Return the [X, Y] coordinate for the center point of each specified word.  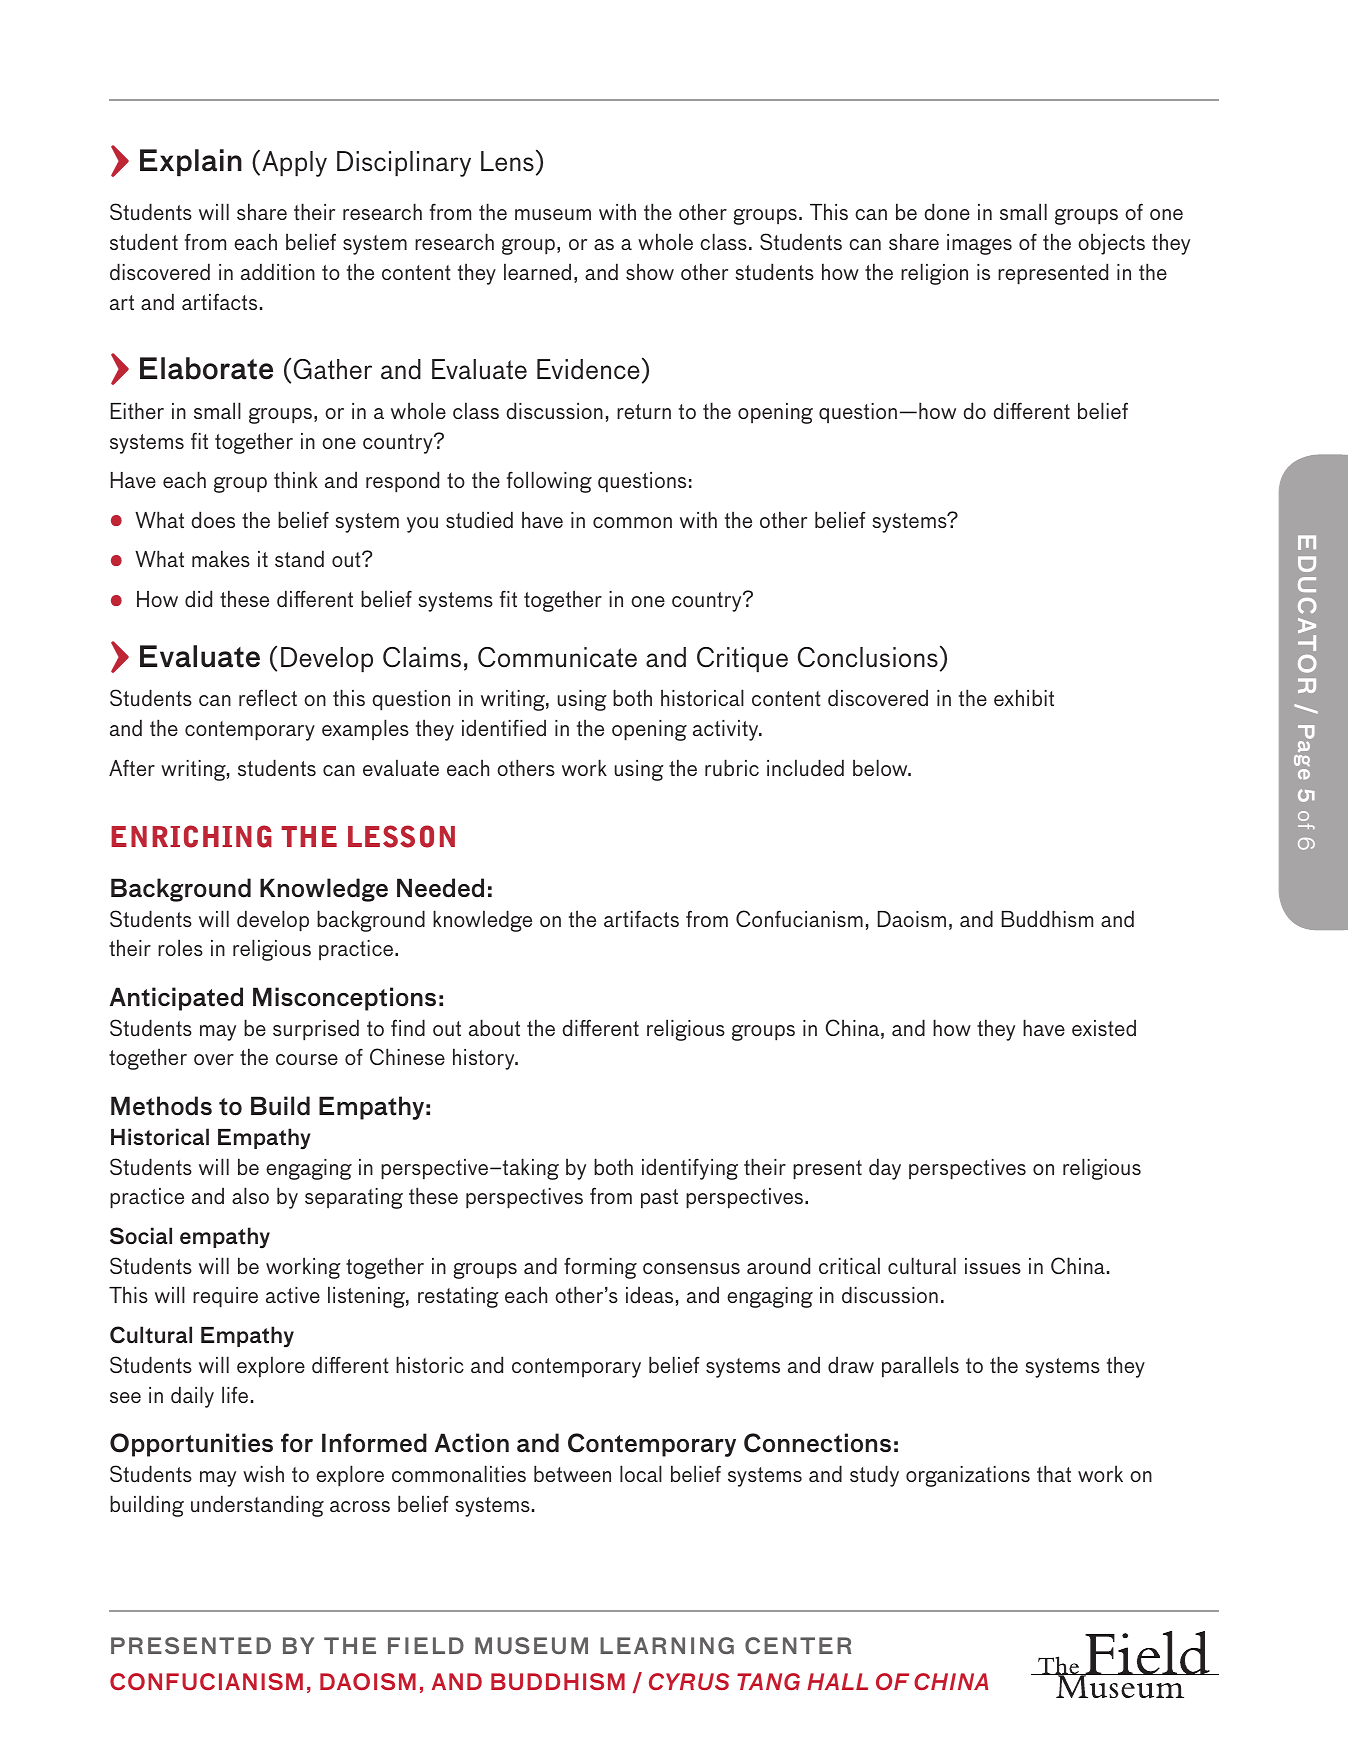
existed [1104, 1027]
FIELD [426, 1645]
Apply [294, 164]
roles [180, 947]
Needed [440, 888]
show [650, 271]
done [947, 211]
